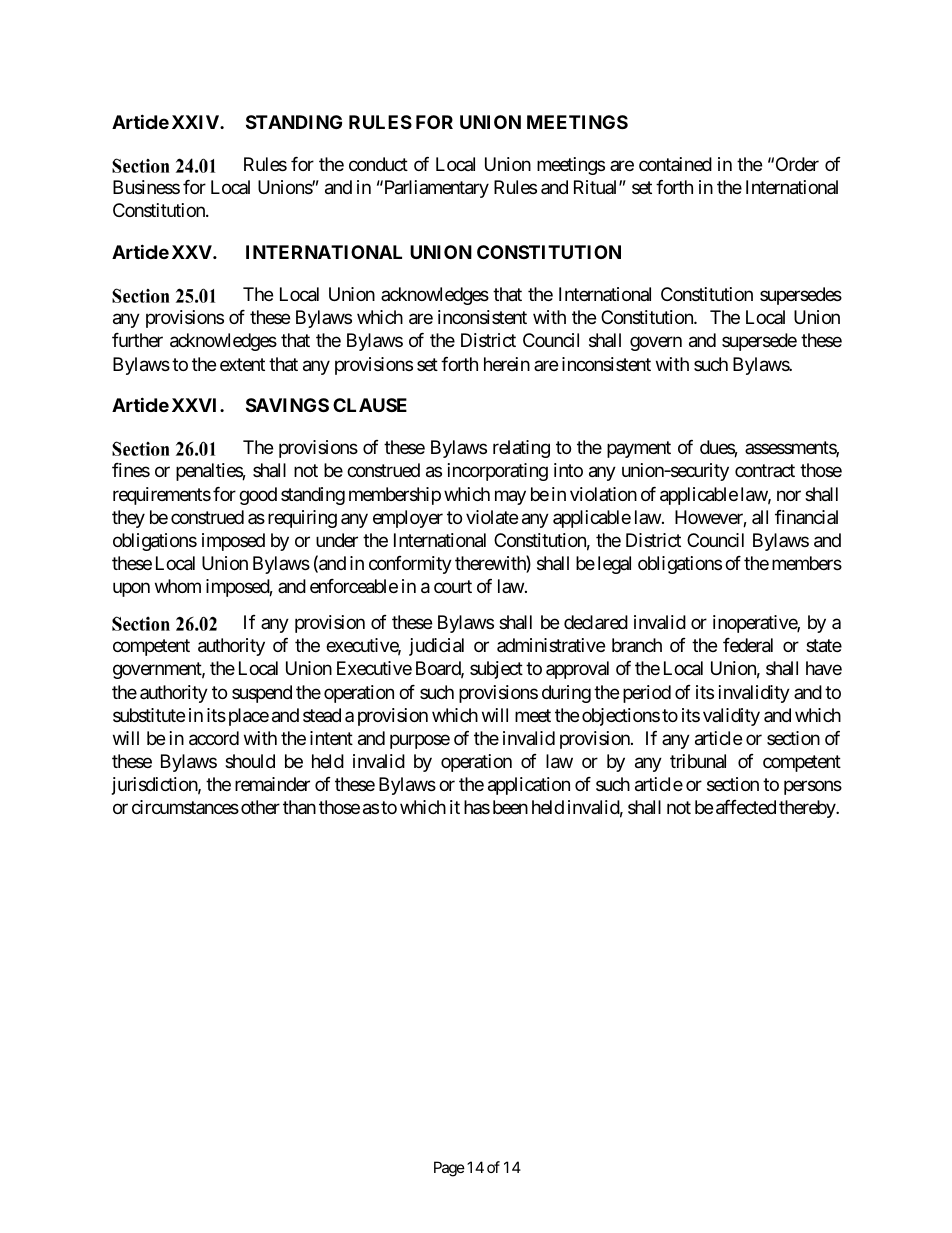 This screenshot has height=1233, width=952. What do you see at coordinates (262, 694) in the screenshot?
I see `suspend` at bounding box center [262, 694].
